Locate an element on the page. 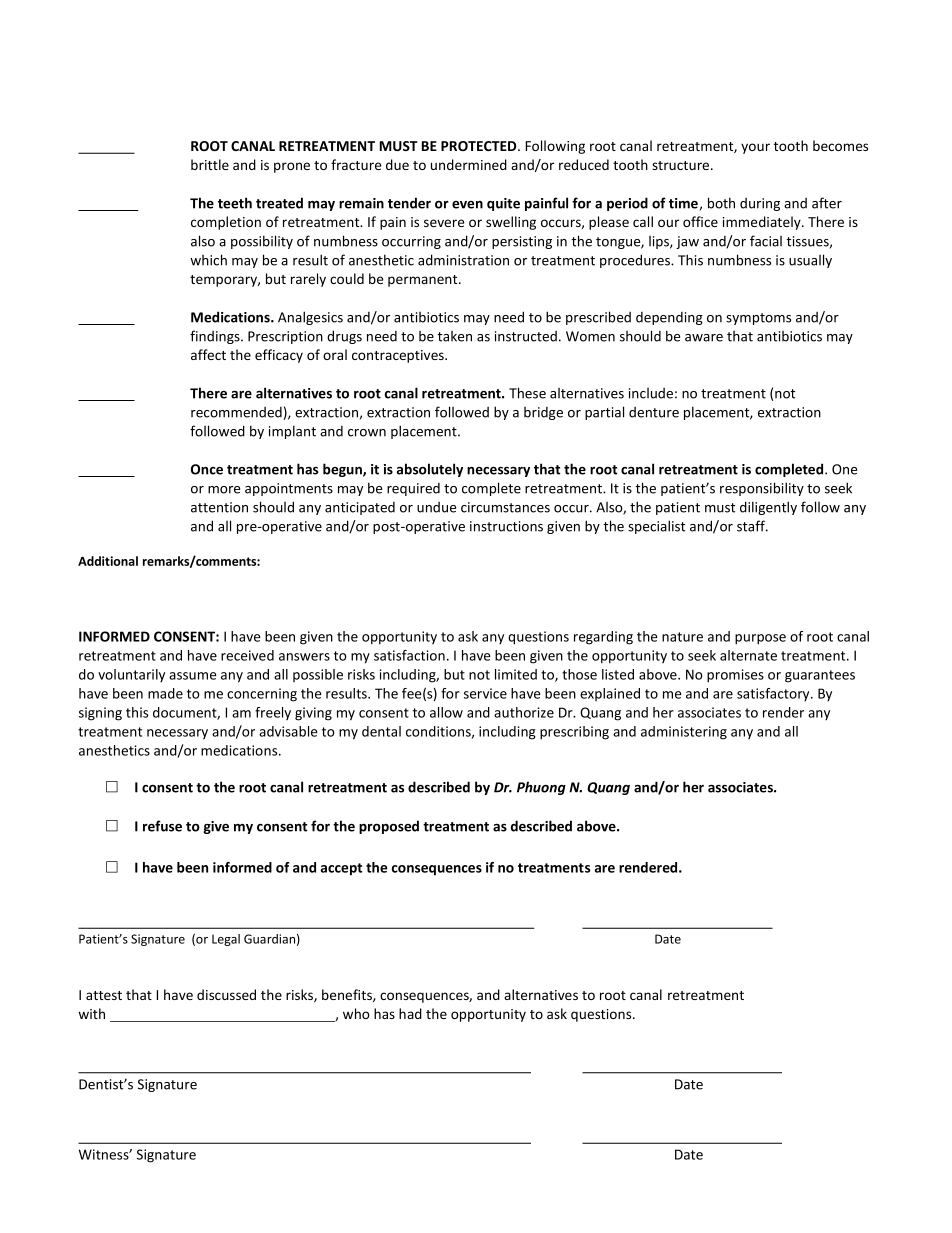  brittle is located at coordinates (210, 164).
